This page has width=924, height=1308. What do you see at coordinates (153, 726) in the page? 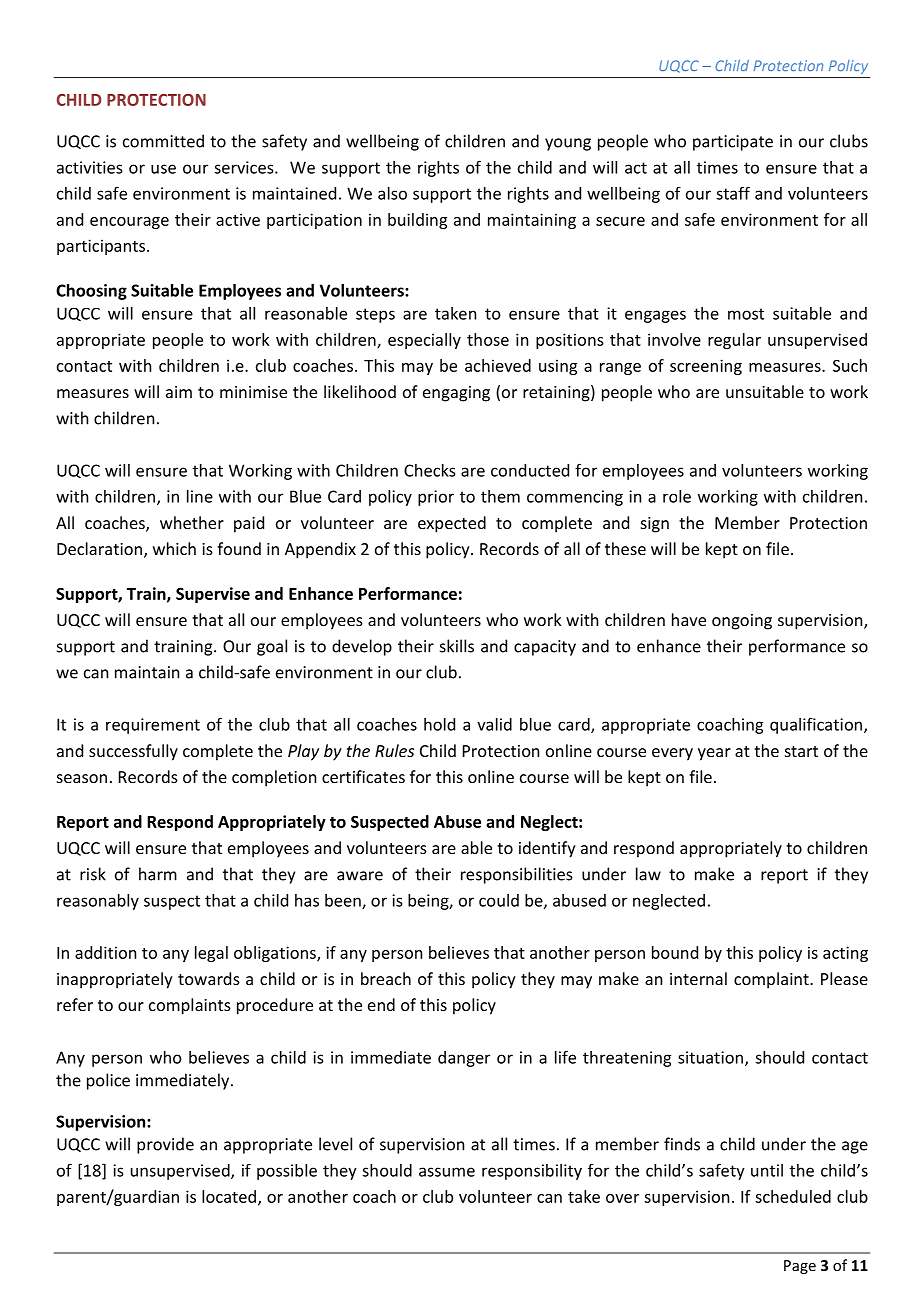
I see `requirement` at bounding box center [153, 726].
